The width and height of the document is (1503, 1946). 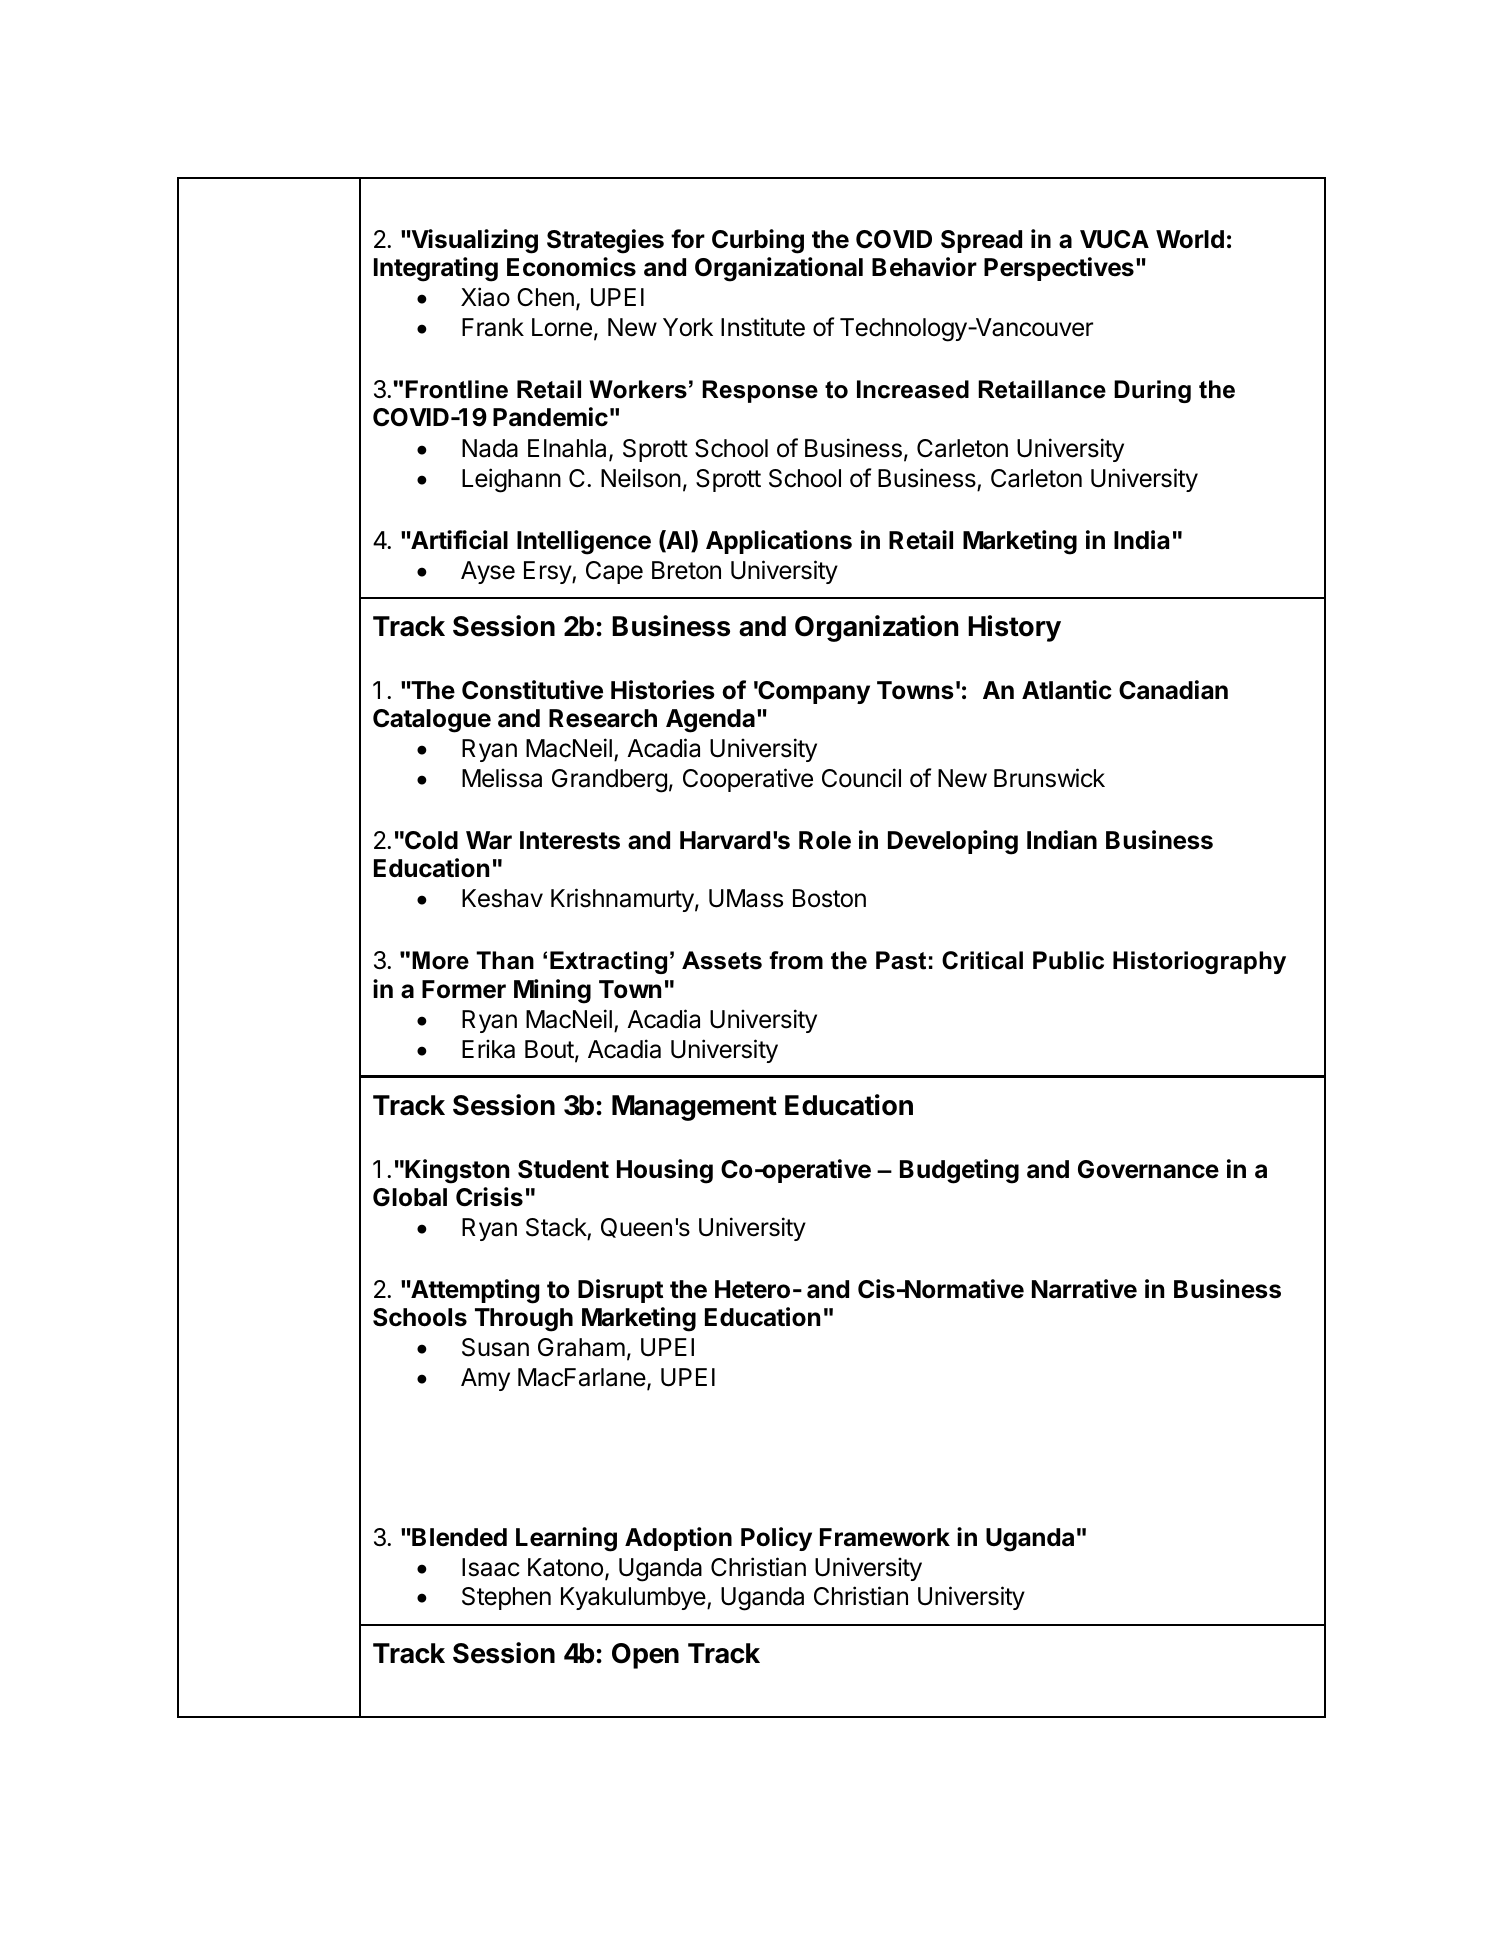 What do you see at coordinates (694, 1108) in the document?
I see `Management` at bounding box center [694, 1108].
